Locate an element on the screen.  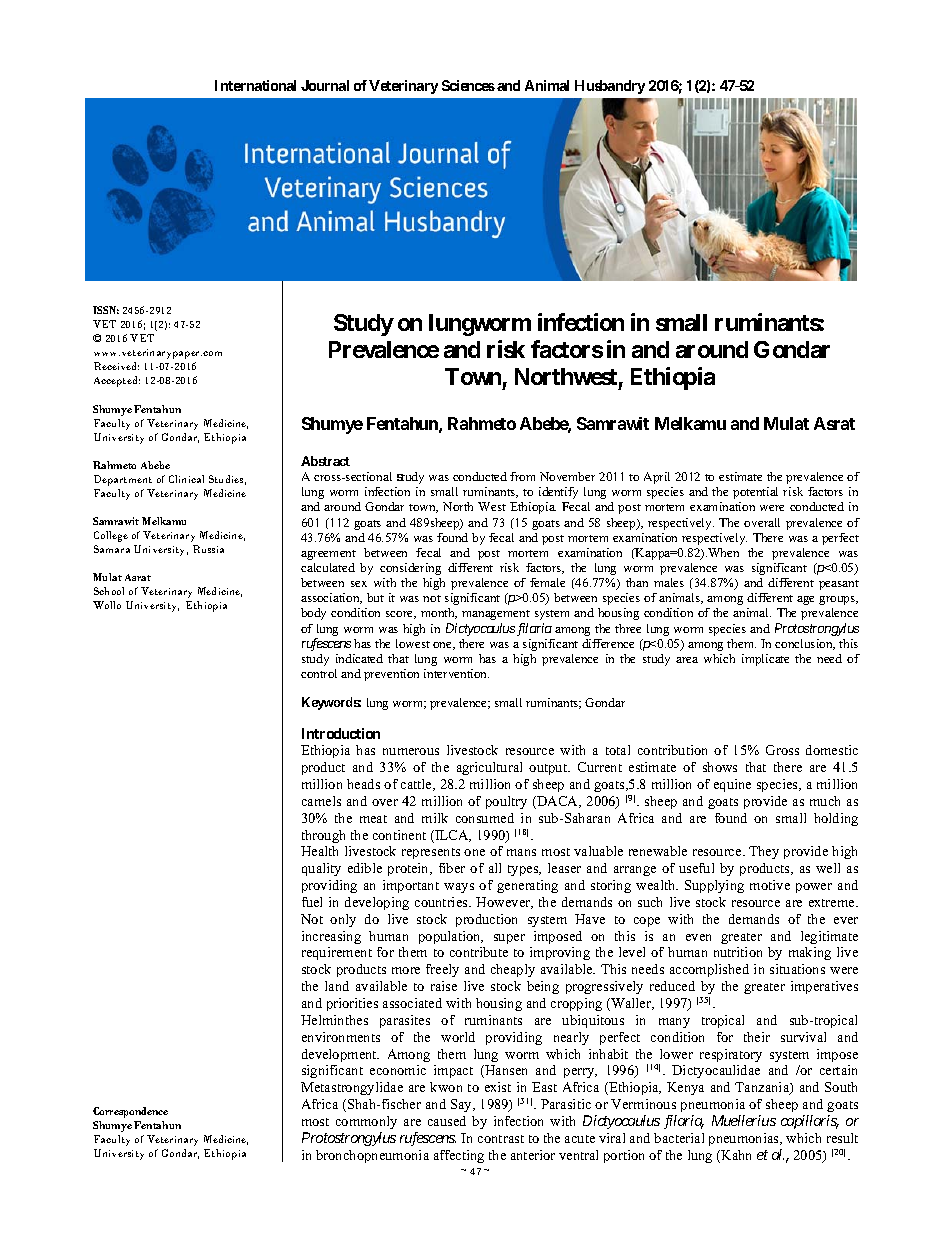
fiber is located at coordinates (452, 868).
